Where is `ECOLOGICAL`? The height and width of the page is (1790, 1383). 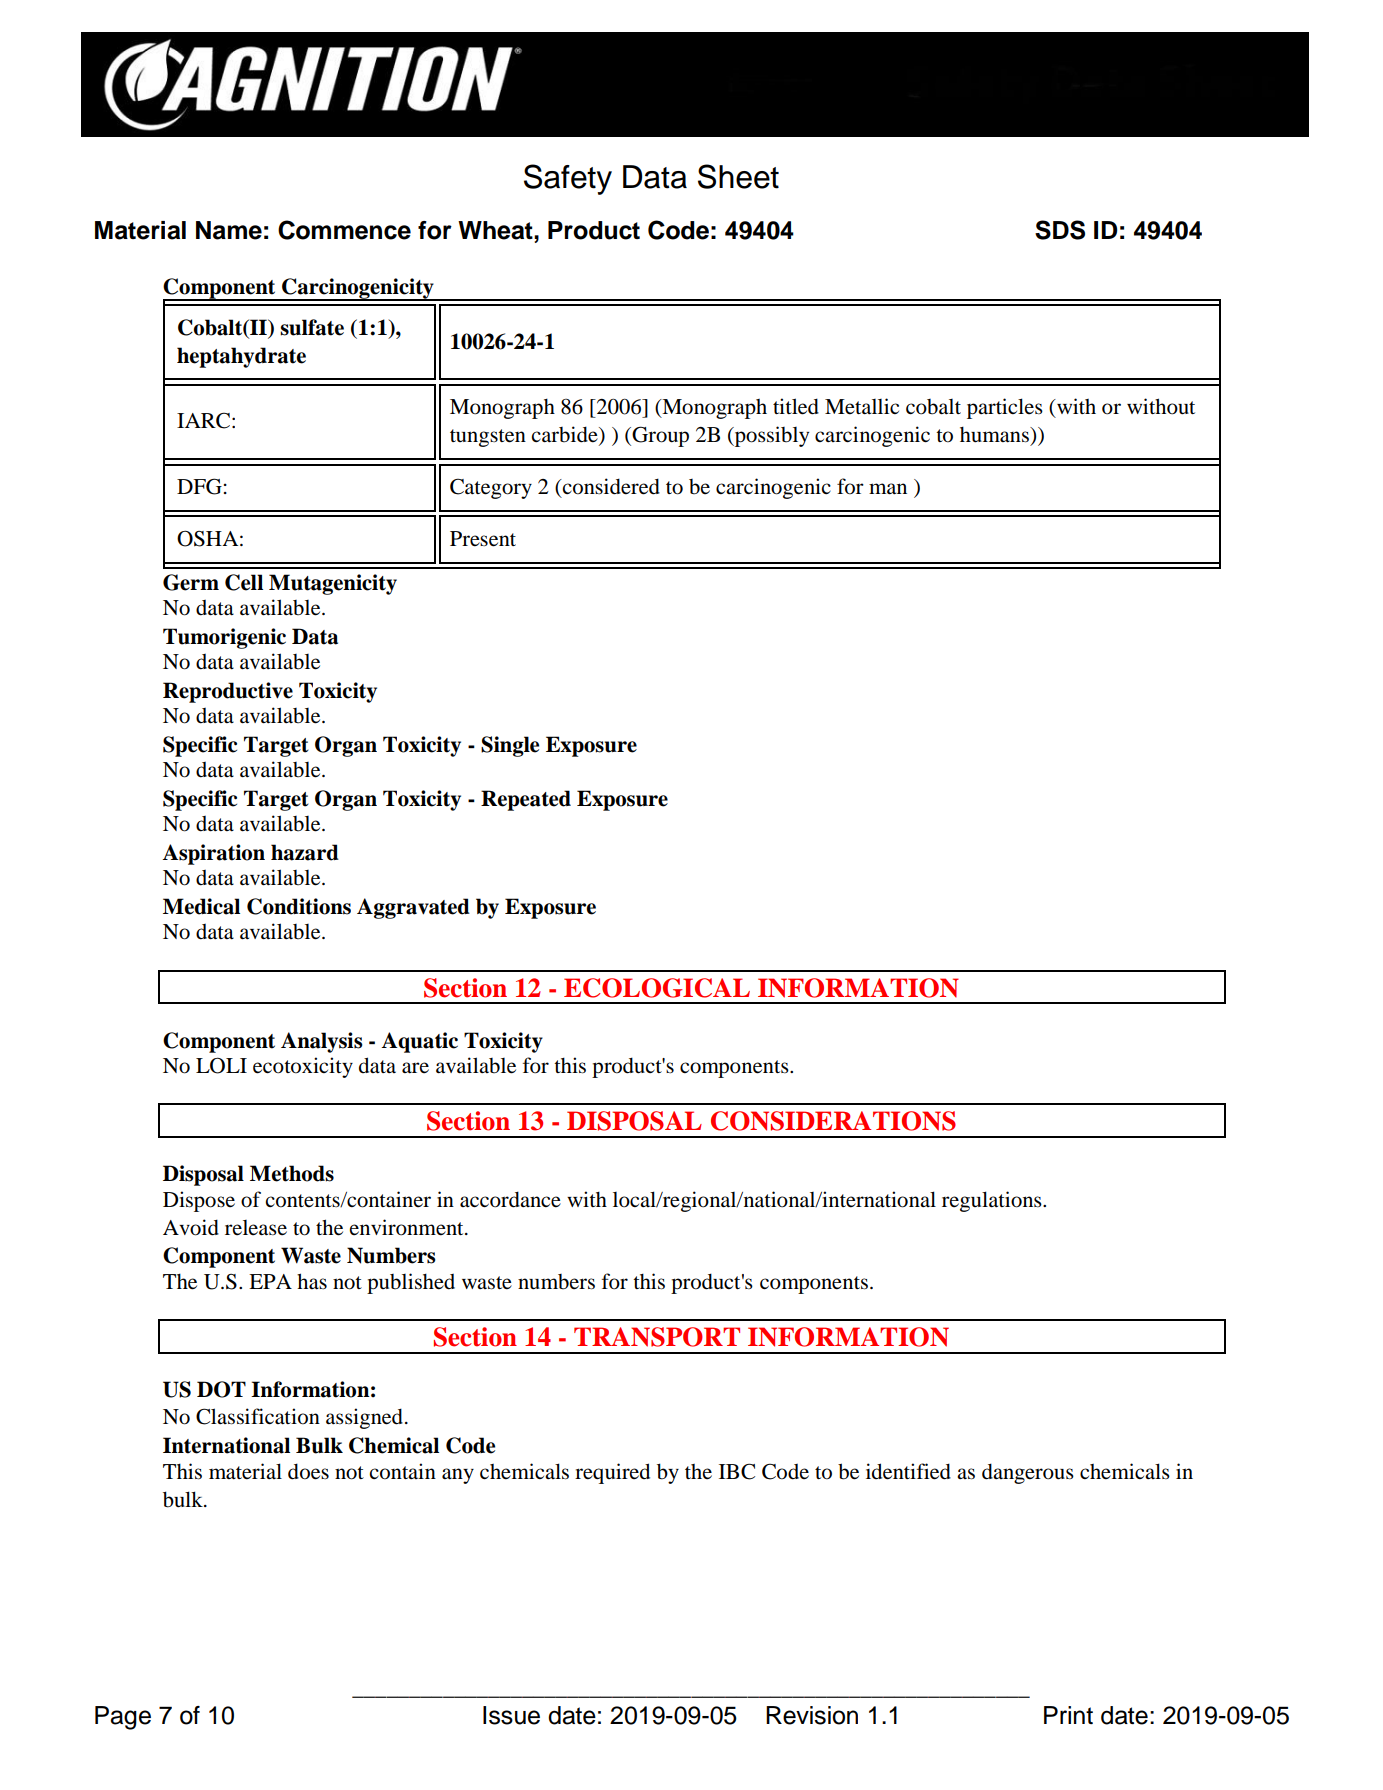
ECOLOGICAL is located at coordinates (657, 988).
